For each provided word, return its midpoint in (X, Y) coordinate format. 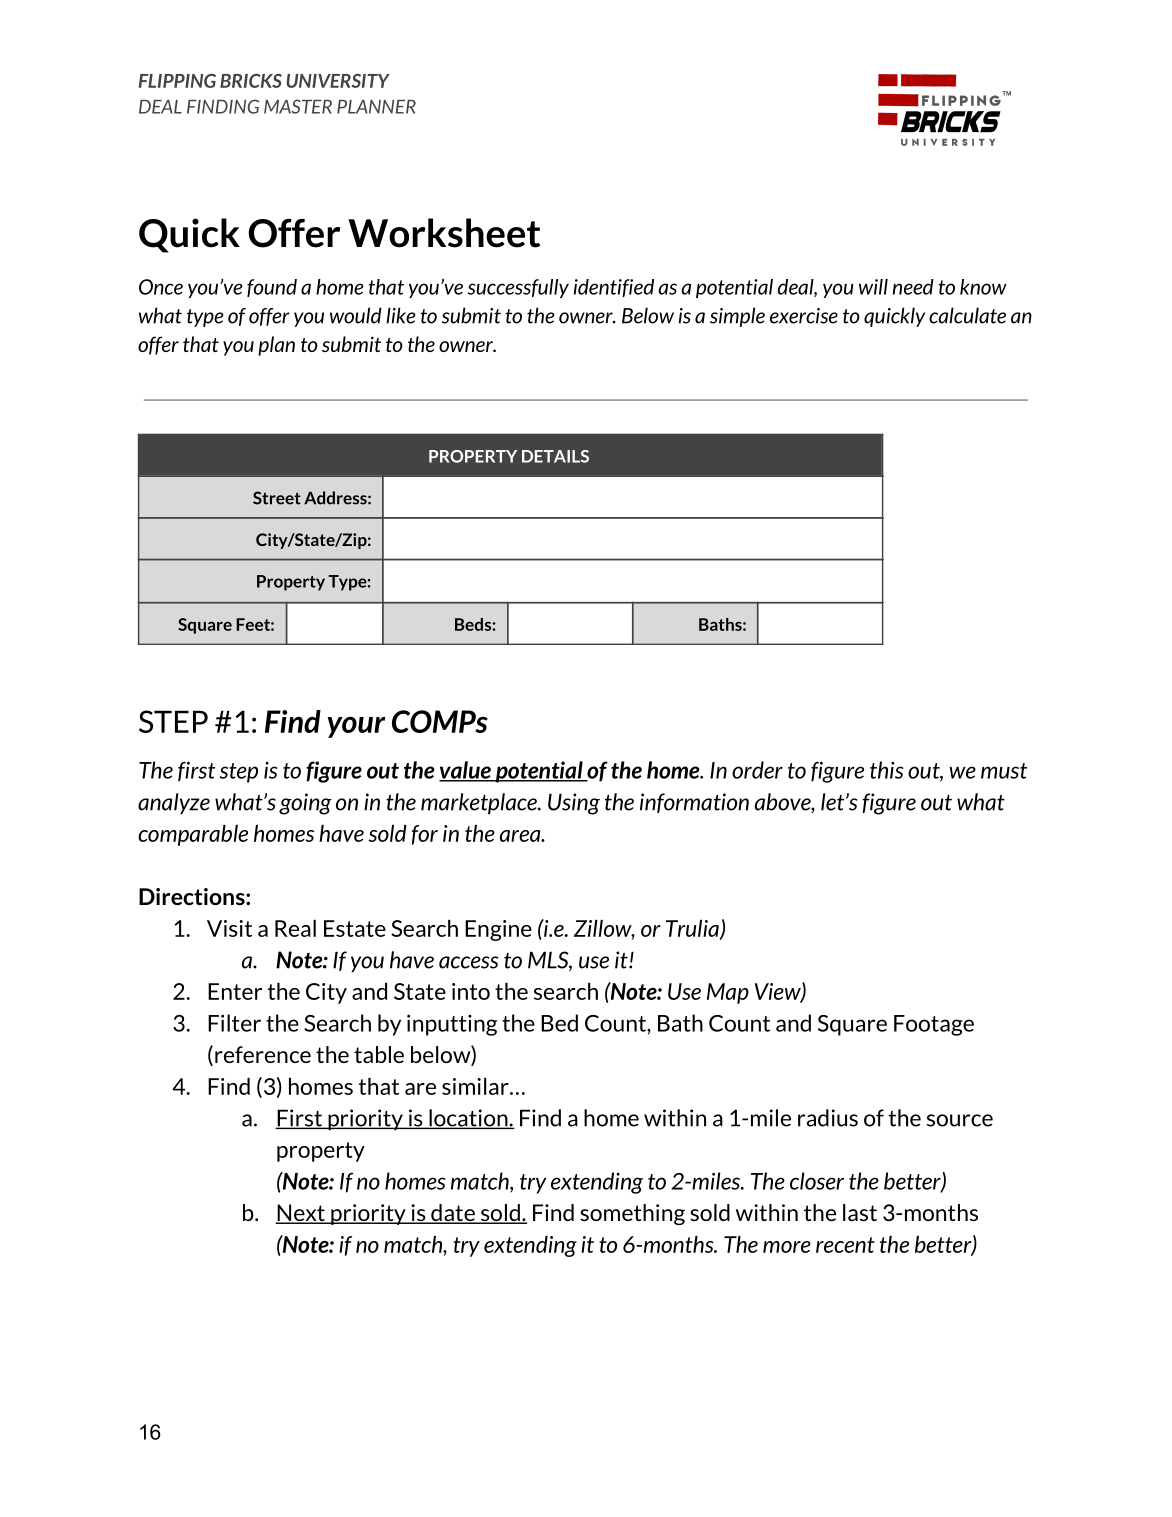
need (913, 287)
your (356, 727)
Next (301, 1214)
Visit (229, 928)
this (887, 770)
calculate (967, 315)
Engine (498, 930)
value (466, 771)
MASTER (298, 106)
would (356, 315)
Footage (934, 1025)
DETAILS (555, 456)
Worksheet (444, 233)
